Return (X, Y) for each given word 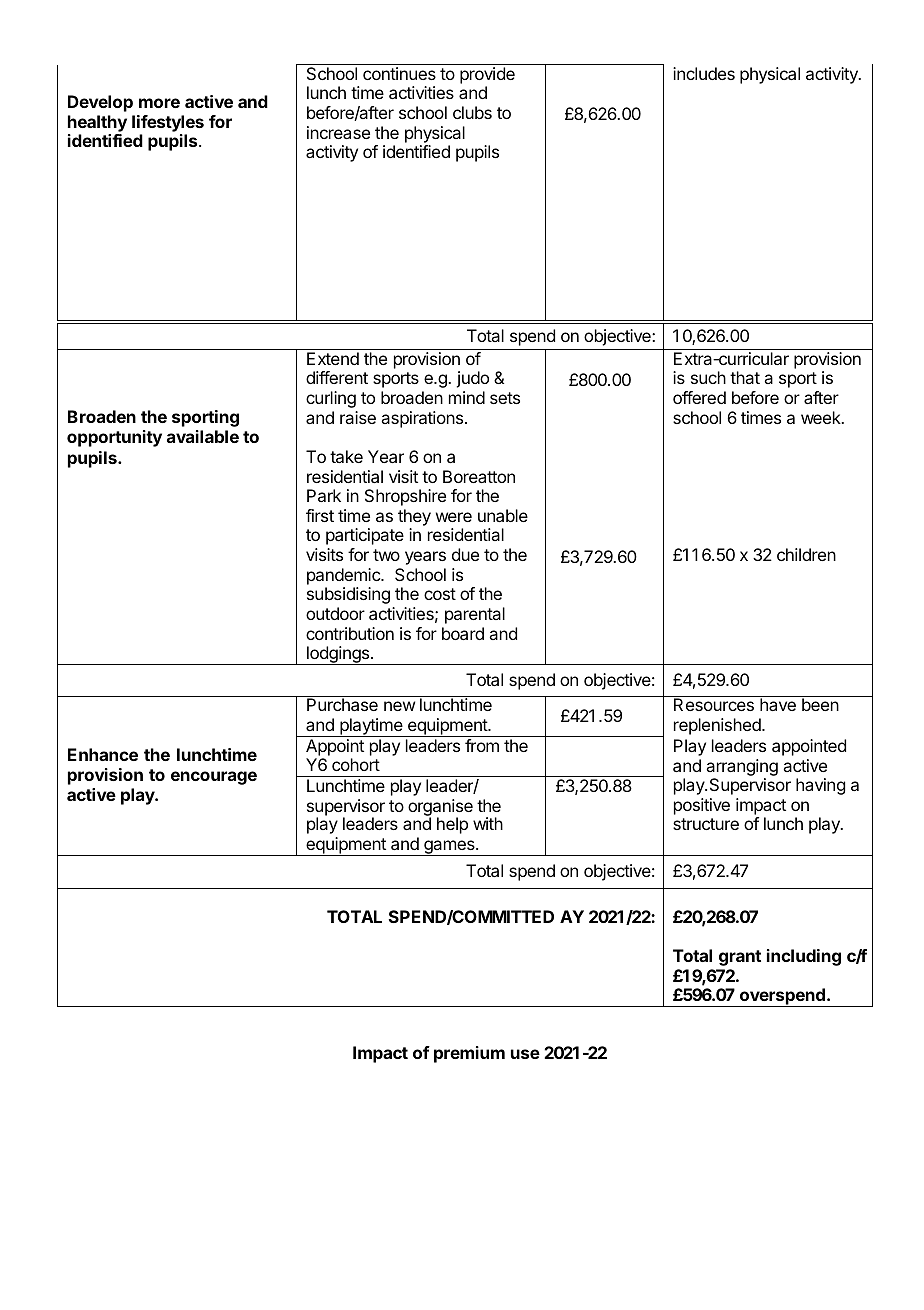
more (159, 103)
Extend (333, 358)
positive (702, 806)
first (320, 515)
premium (469, 1054)
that (745, 377)
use (525, 1054)
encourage (214, 778)
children (806, 554)
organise (440, 808)
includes (704, 73)
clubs (472, 112)
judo (472, 379)
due (465, 554)
